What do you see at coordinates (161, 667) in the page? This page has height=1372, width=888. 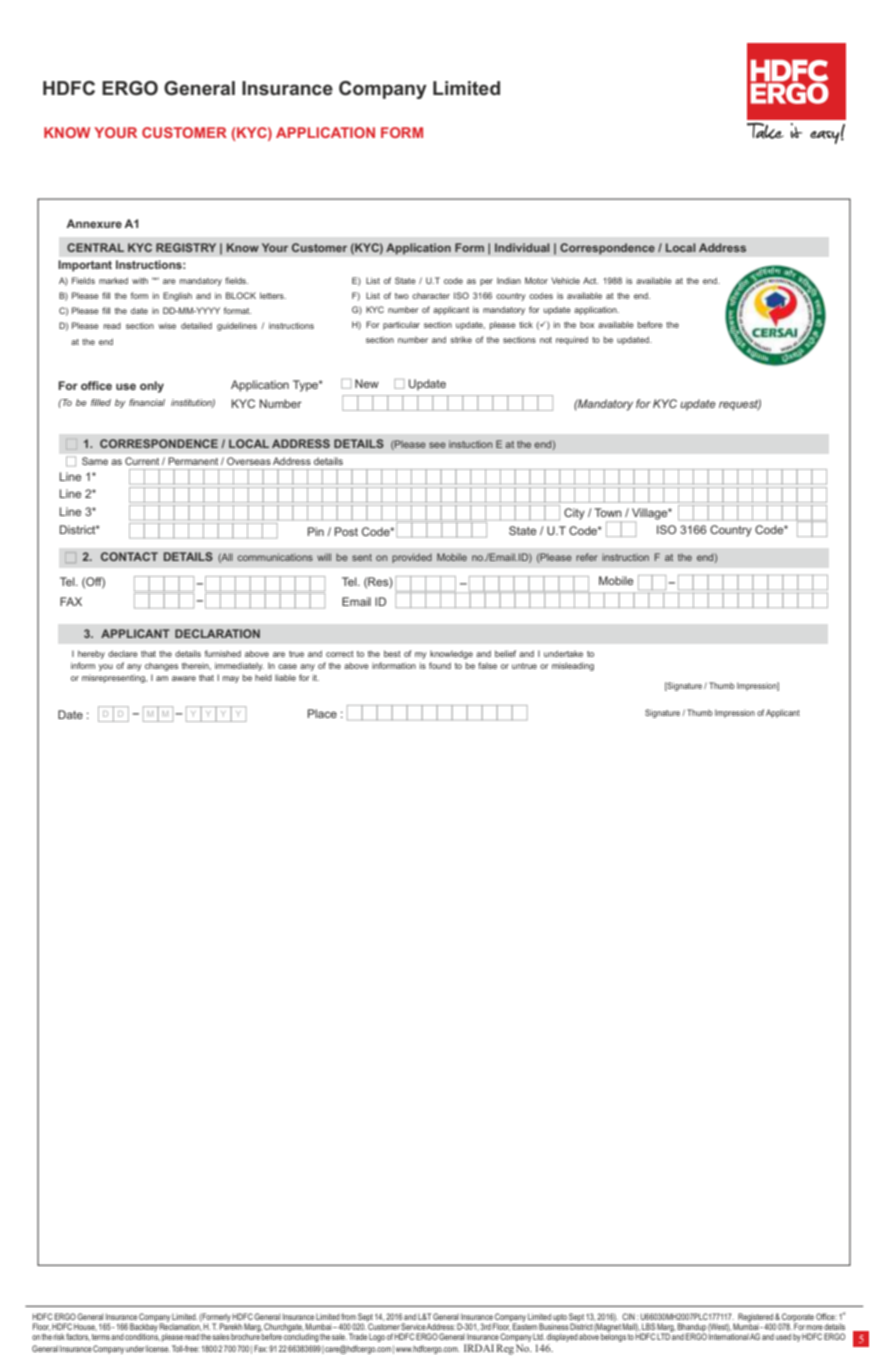 I see `changes` at bounding box center [161, 667].
